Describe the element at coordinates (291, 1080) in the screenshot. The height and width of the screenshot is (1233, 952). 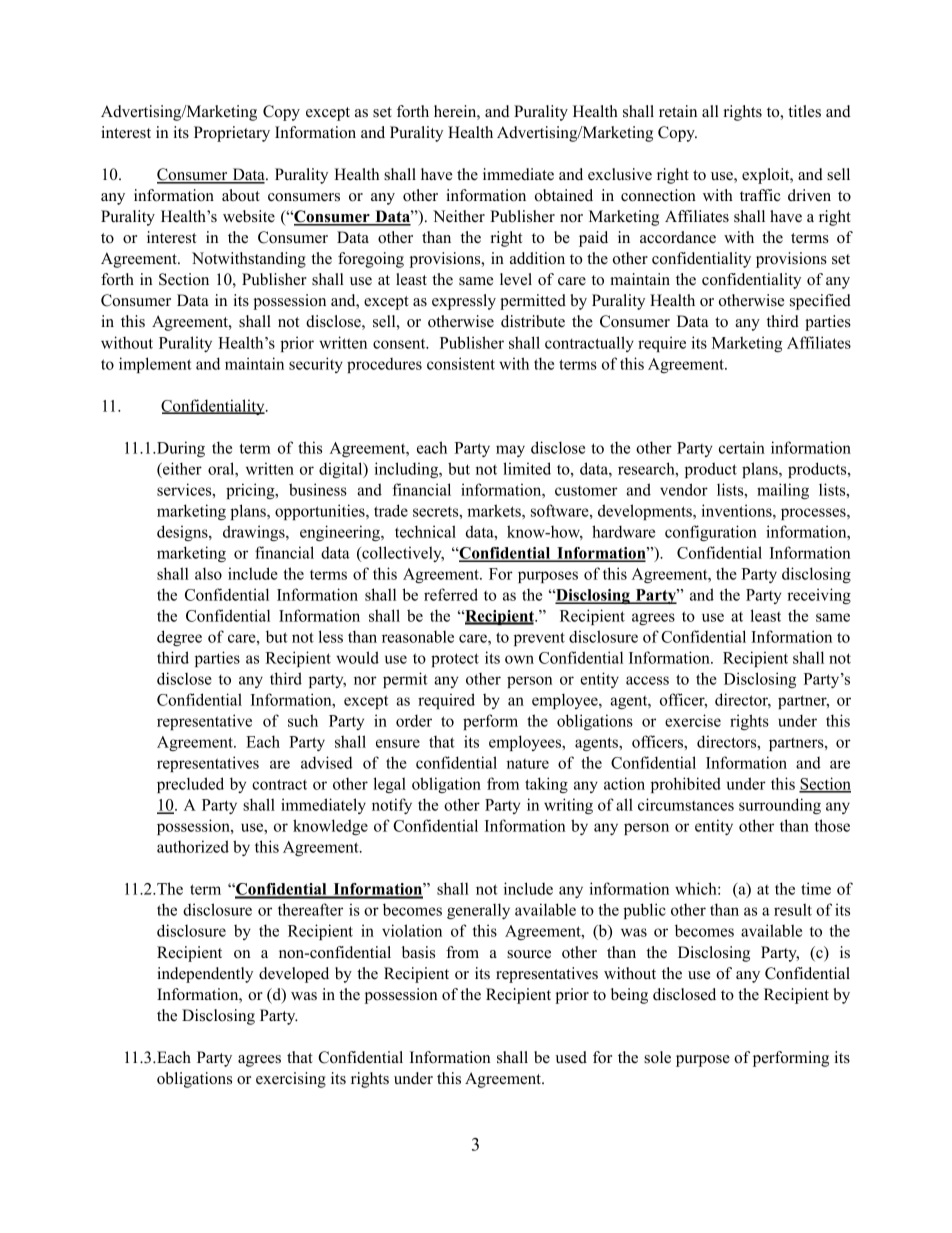
I see `exercising` at that location.
